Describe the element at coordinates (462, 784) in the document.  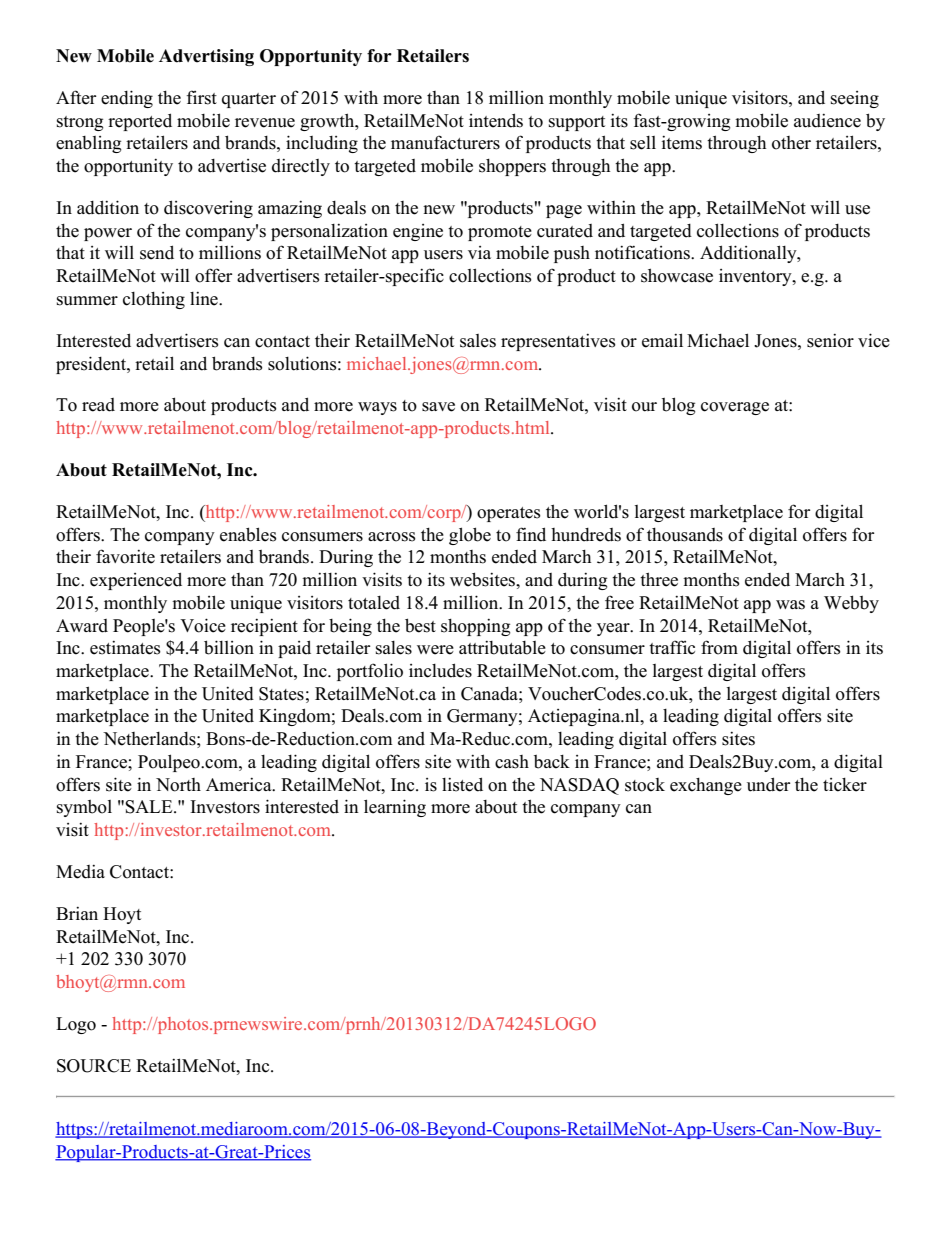
I see `listed` at that location.
